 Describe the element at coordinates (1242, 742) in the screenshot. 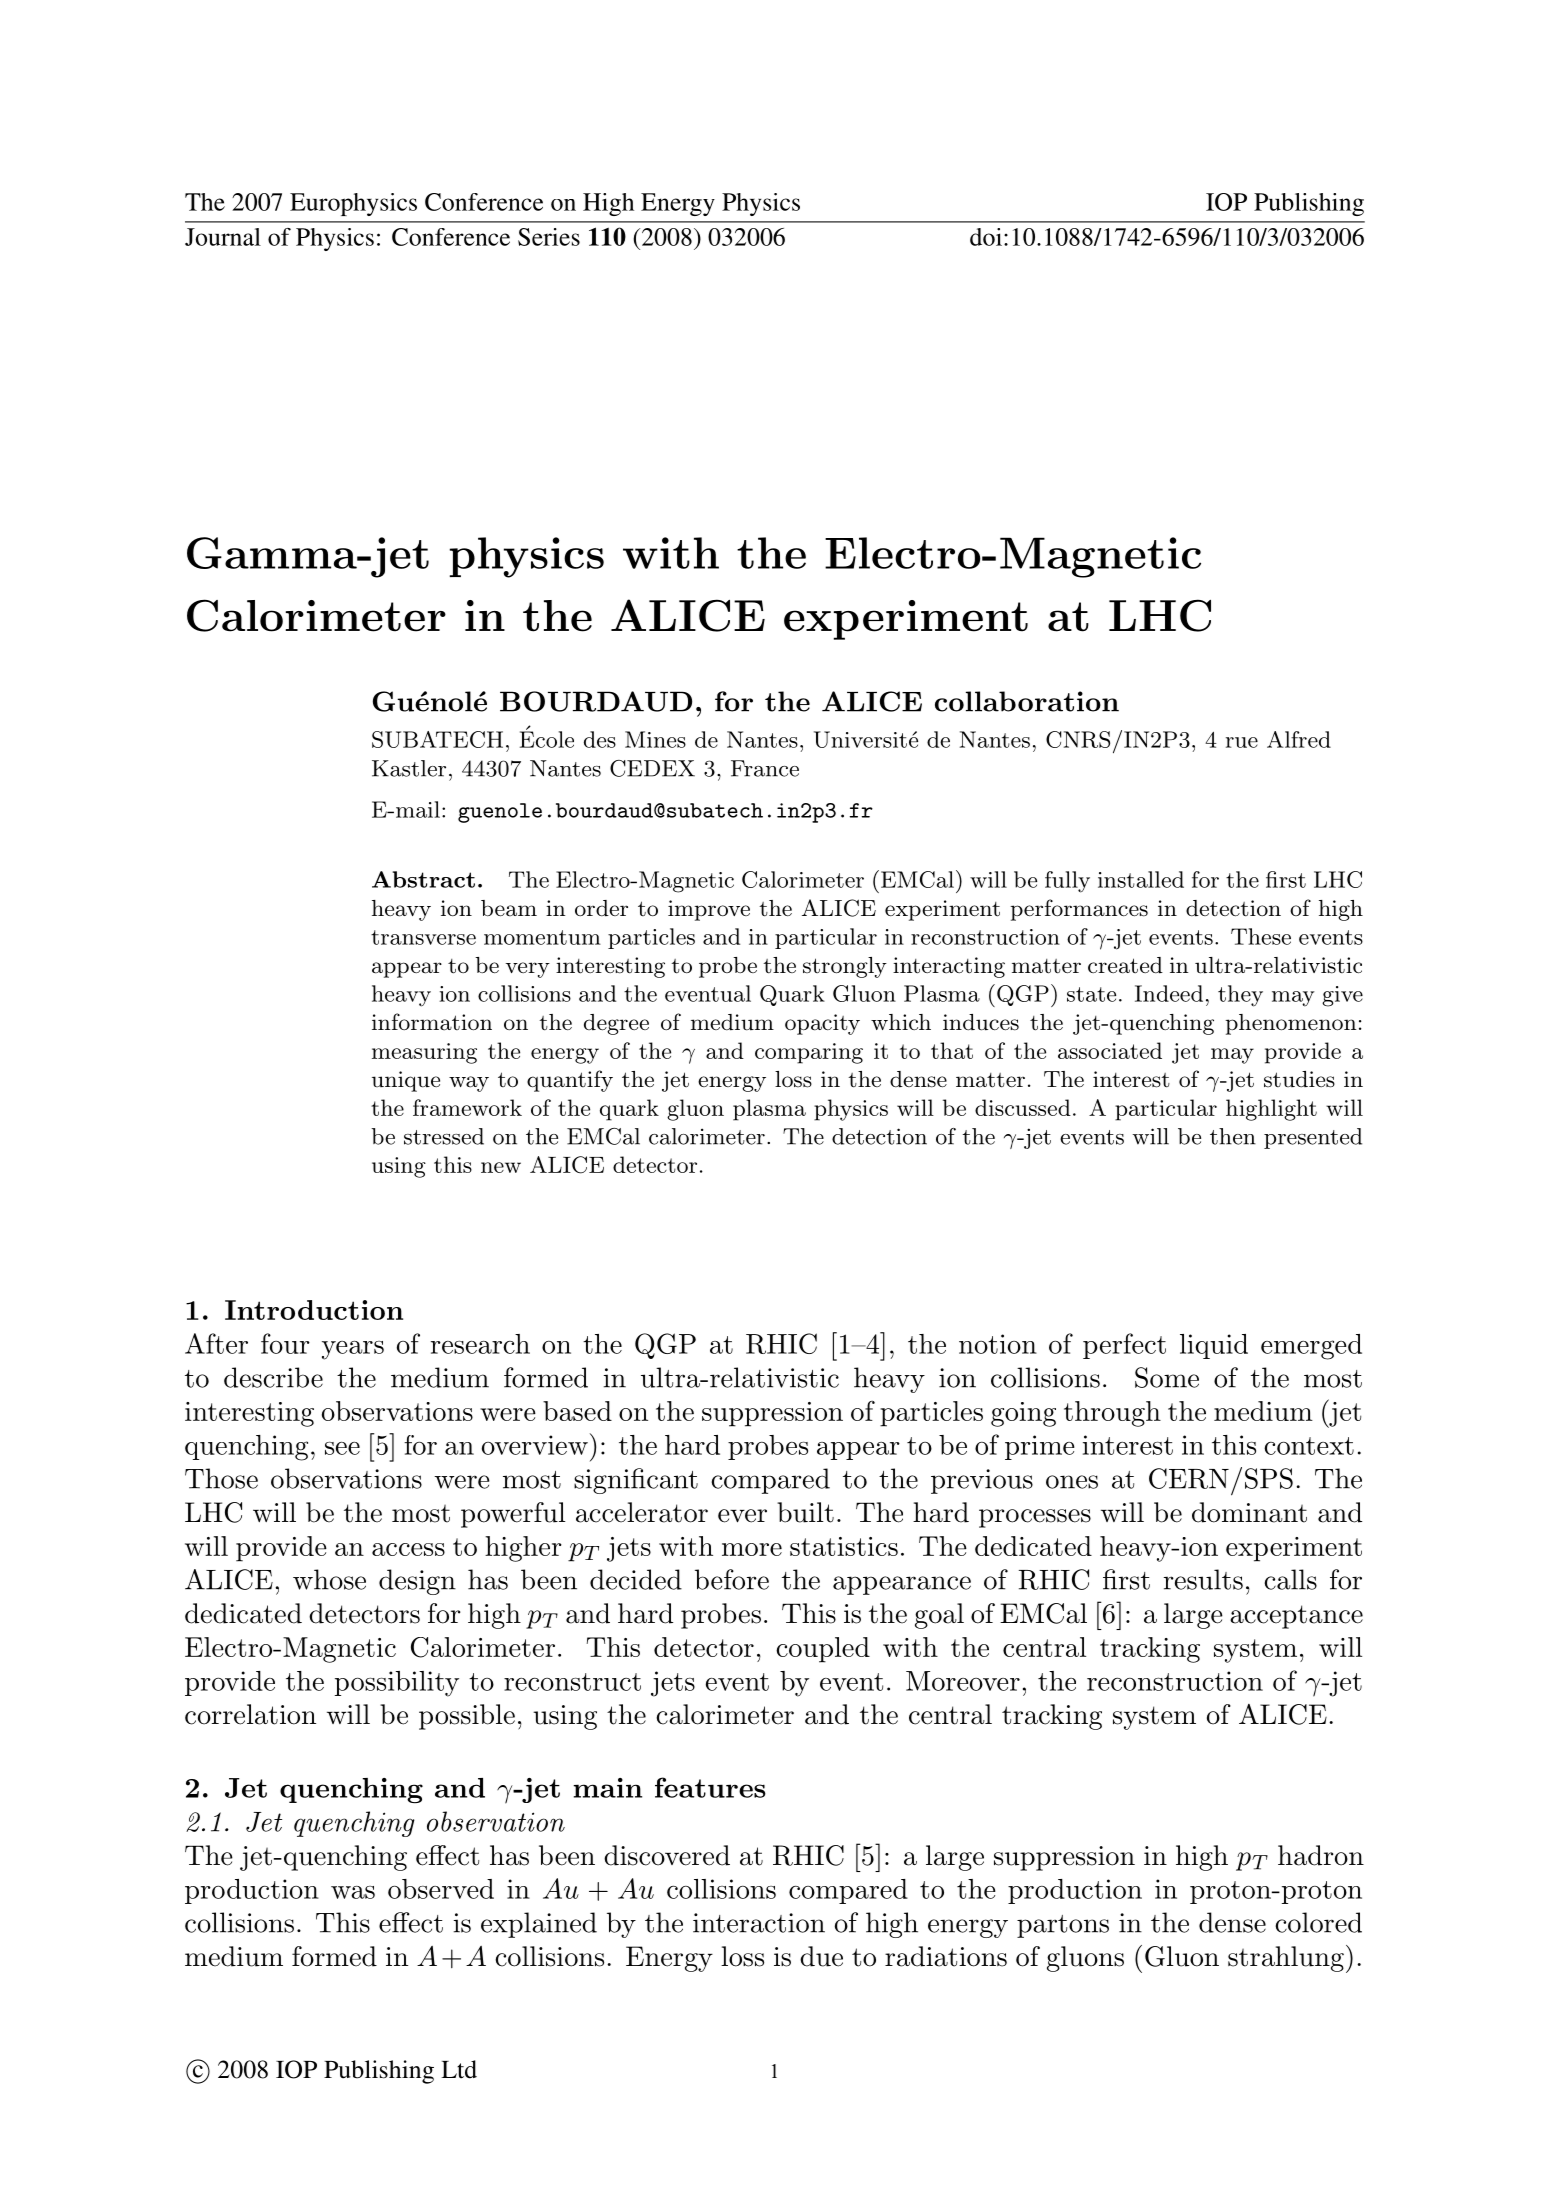

I see `rue` at that location.
